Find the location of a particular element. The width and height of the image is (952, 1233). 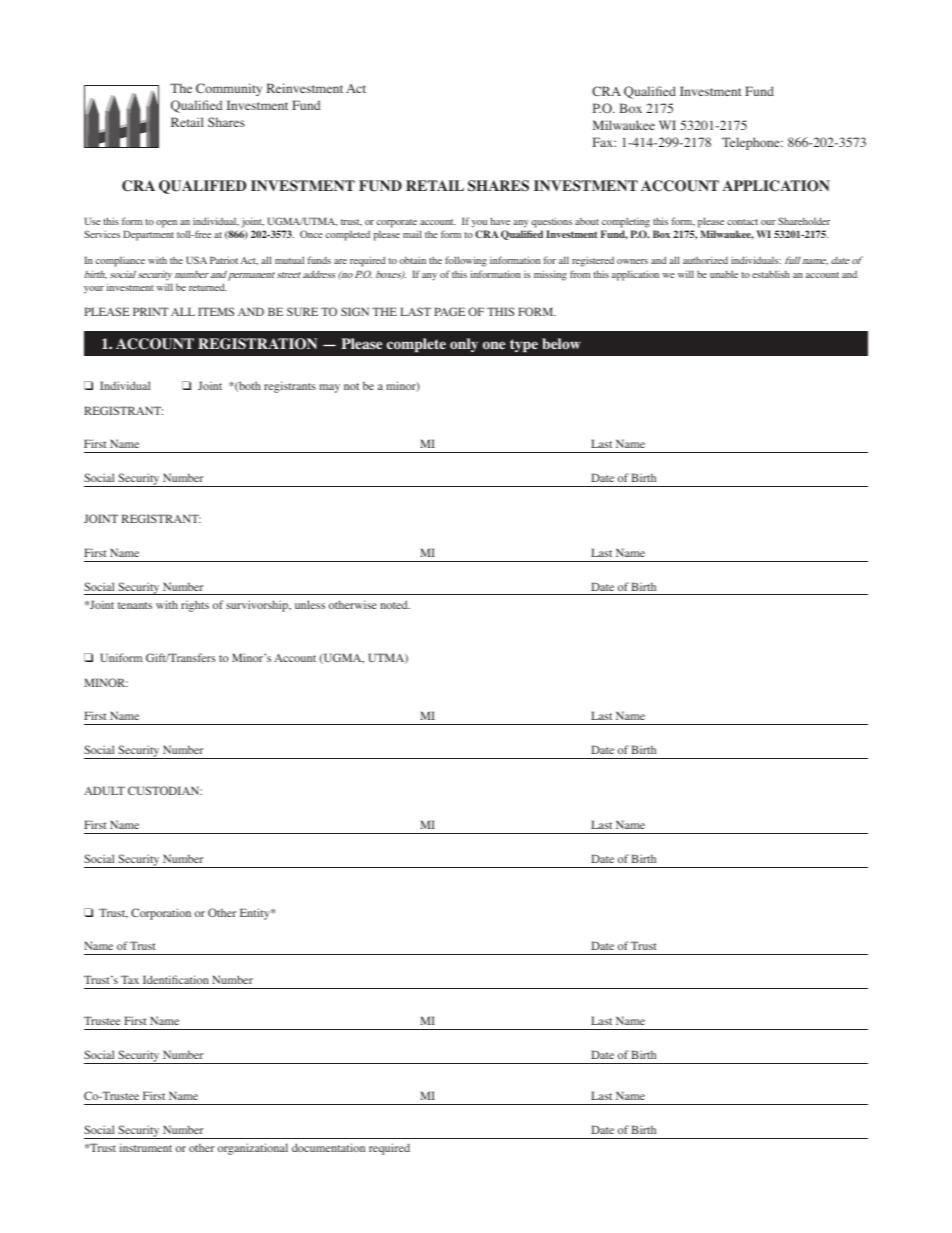

have is located at coordinates (500, 221).
